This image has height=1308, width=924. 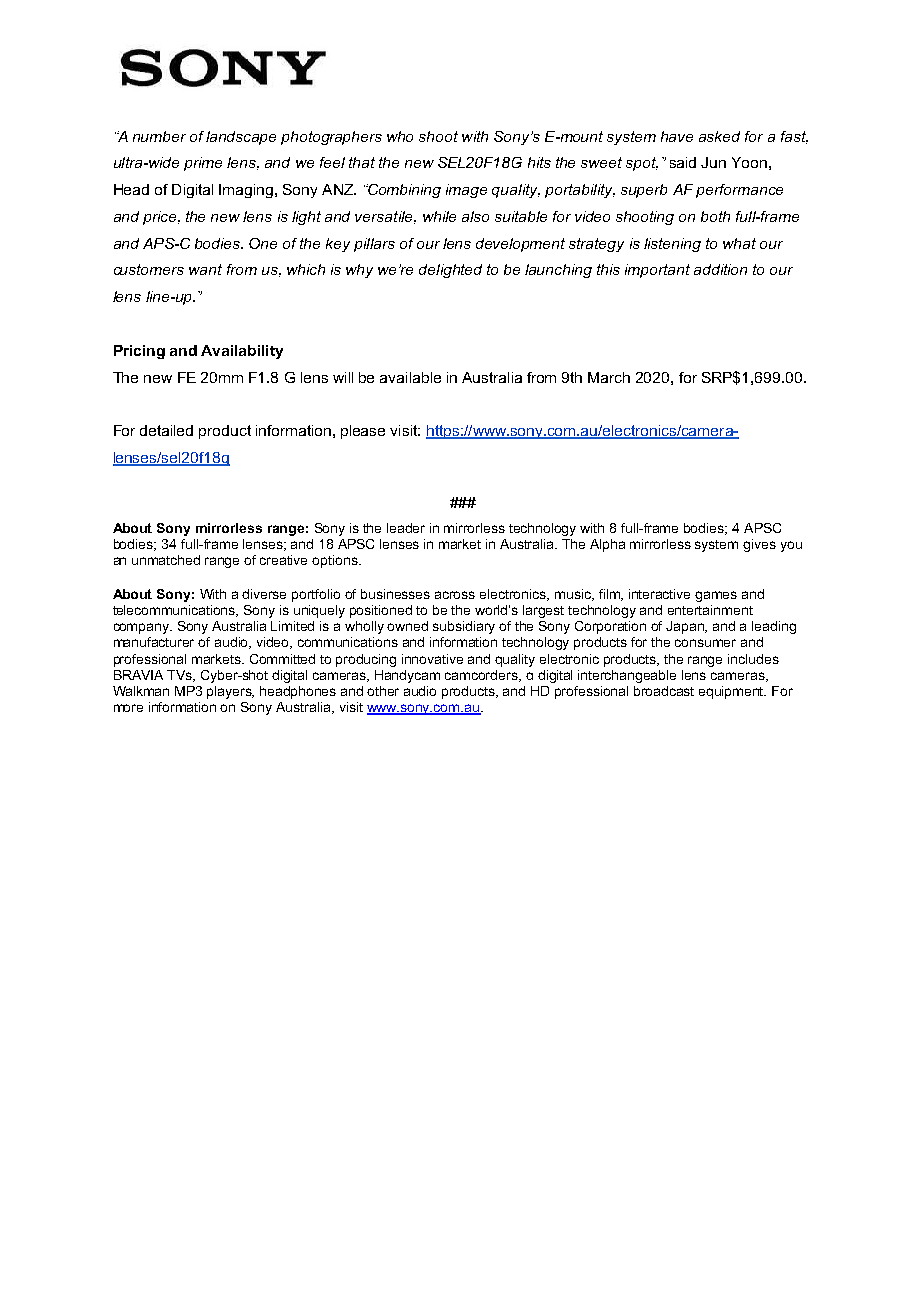 What do you see at coordinates (203, 164) in the image?
I see `prime` at bounding box center [203, 164].
